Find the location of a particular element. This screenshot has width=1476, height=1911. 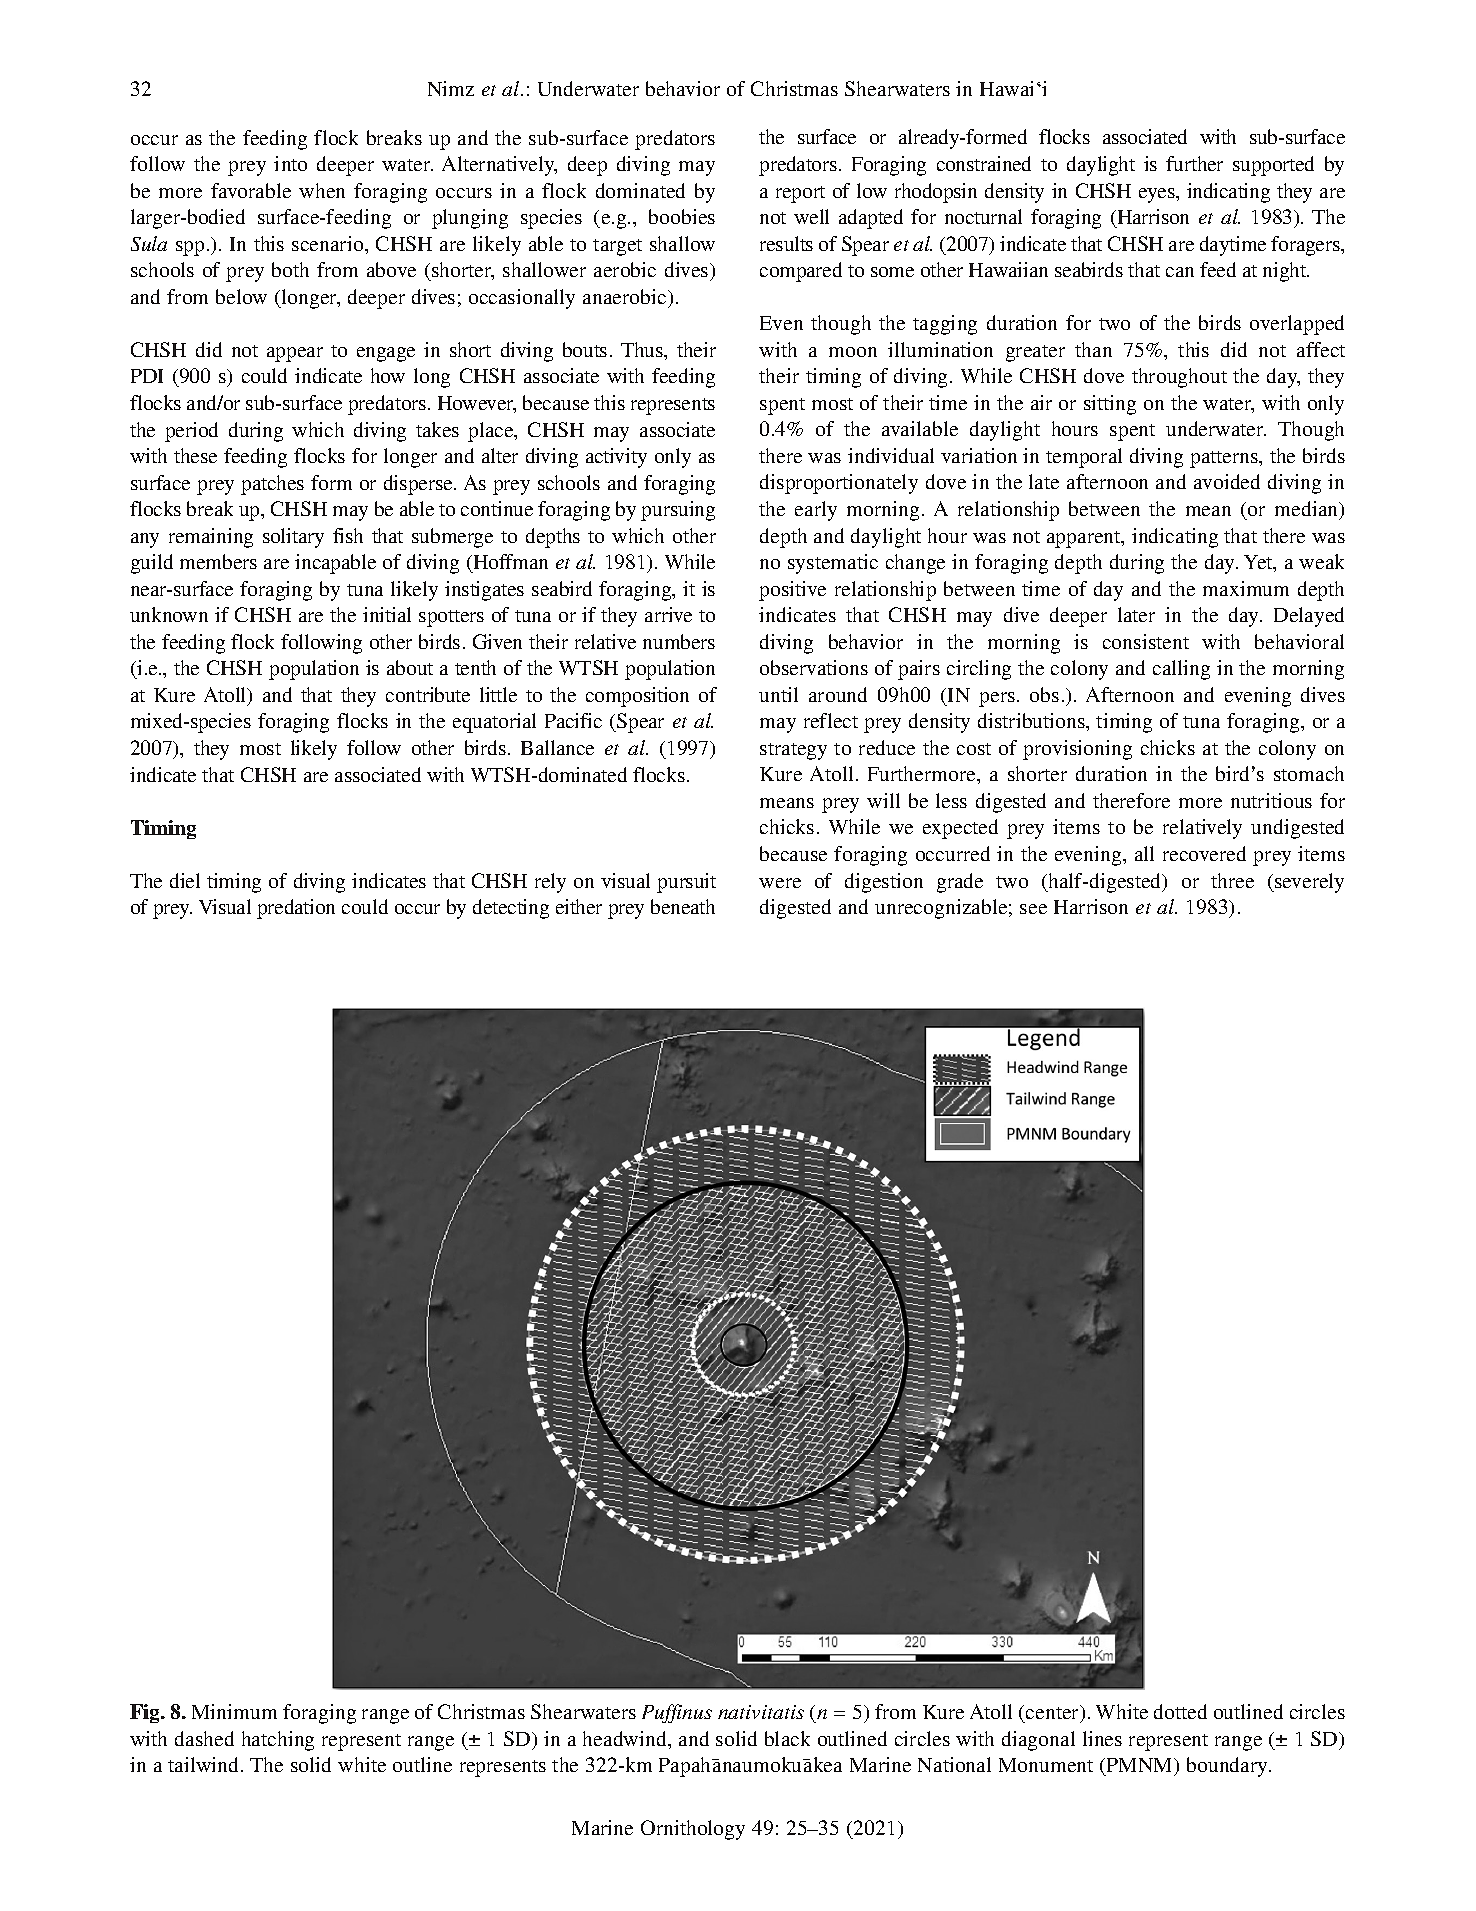

dotted is located at coordinates (1180, 1711).
